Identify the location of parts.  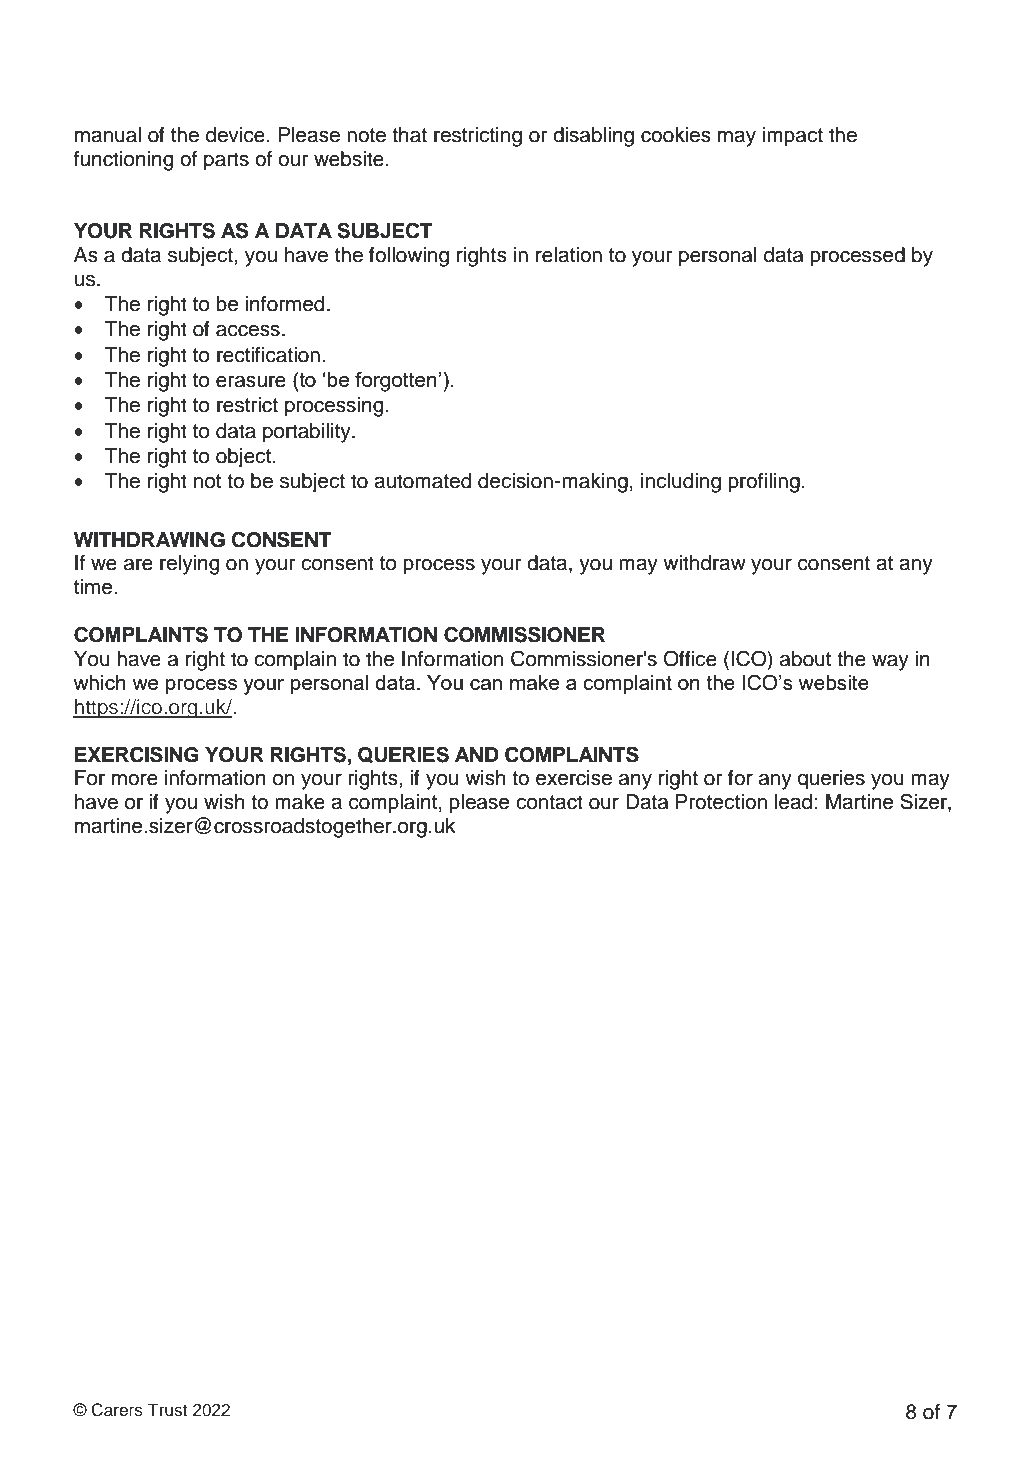
(226, 161).
